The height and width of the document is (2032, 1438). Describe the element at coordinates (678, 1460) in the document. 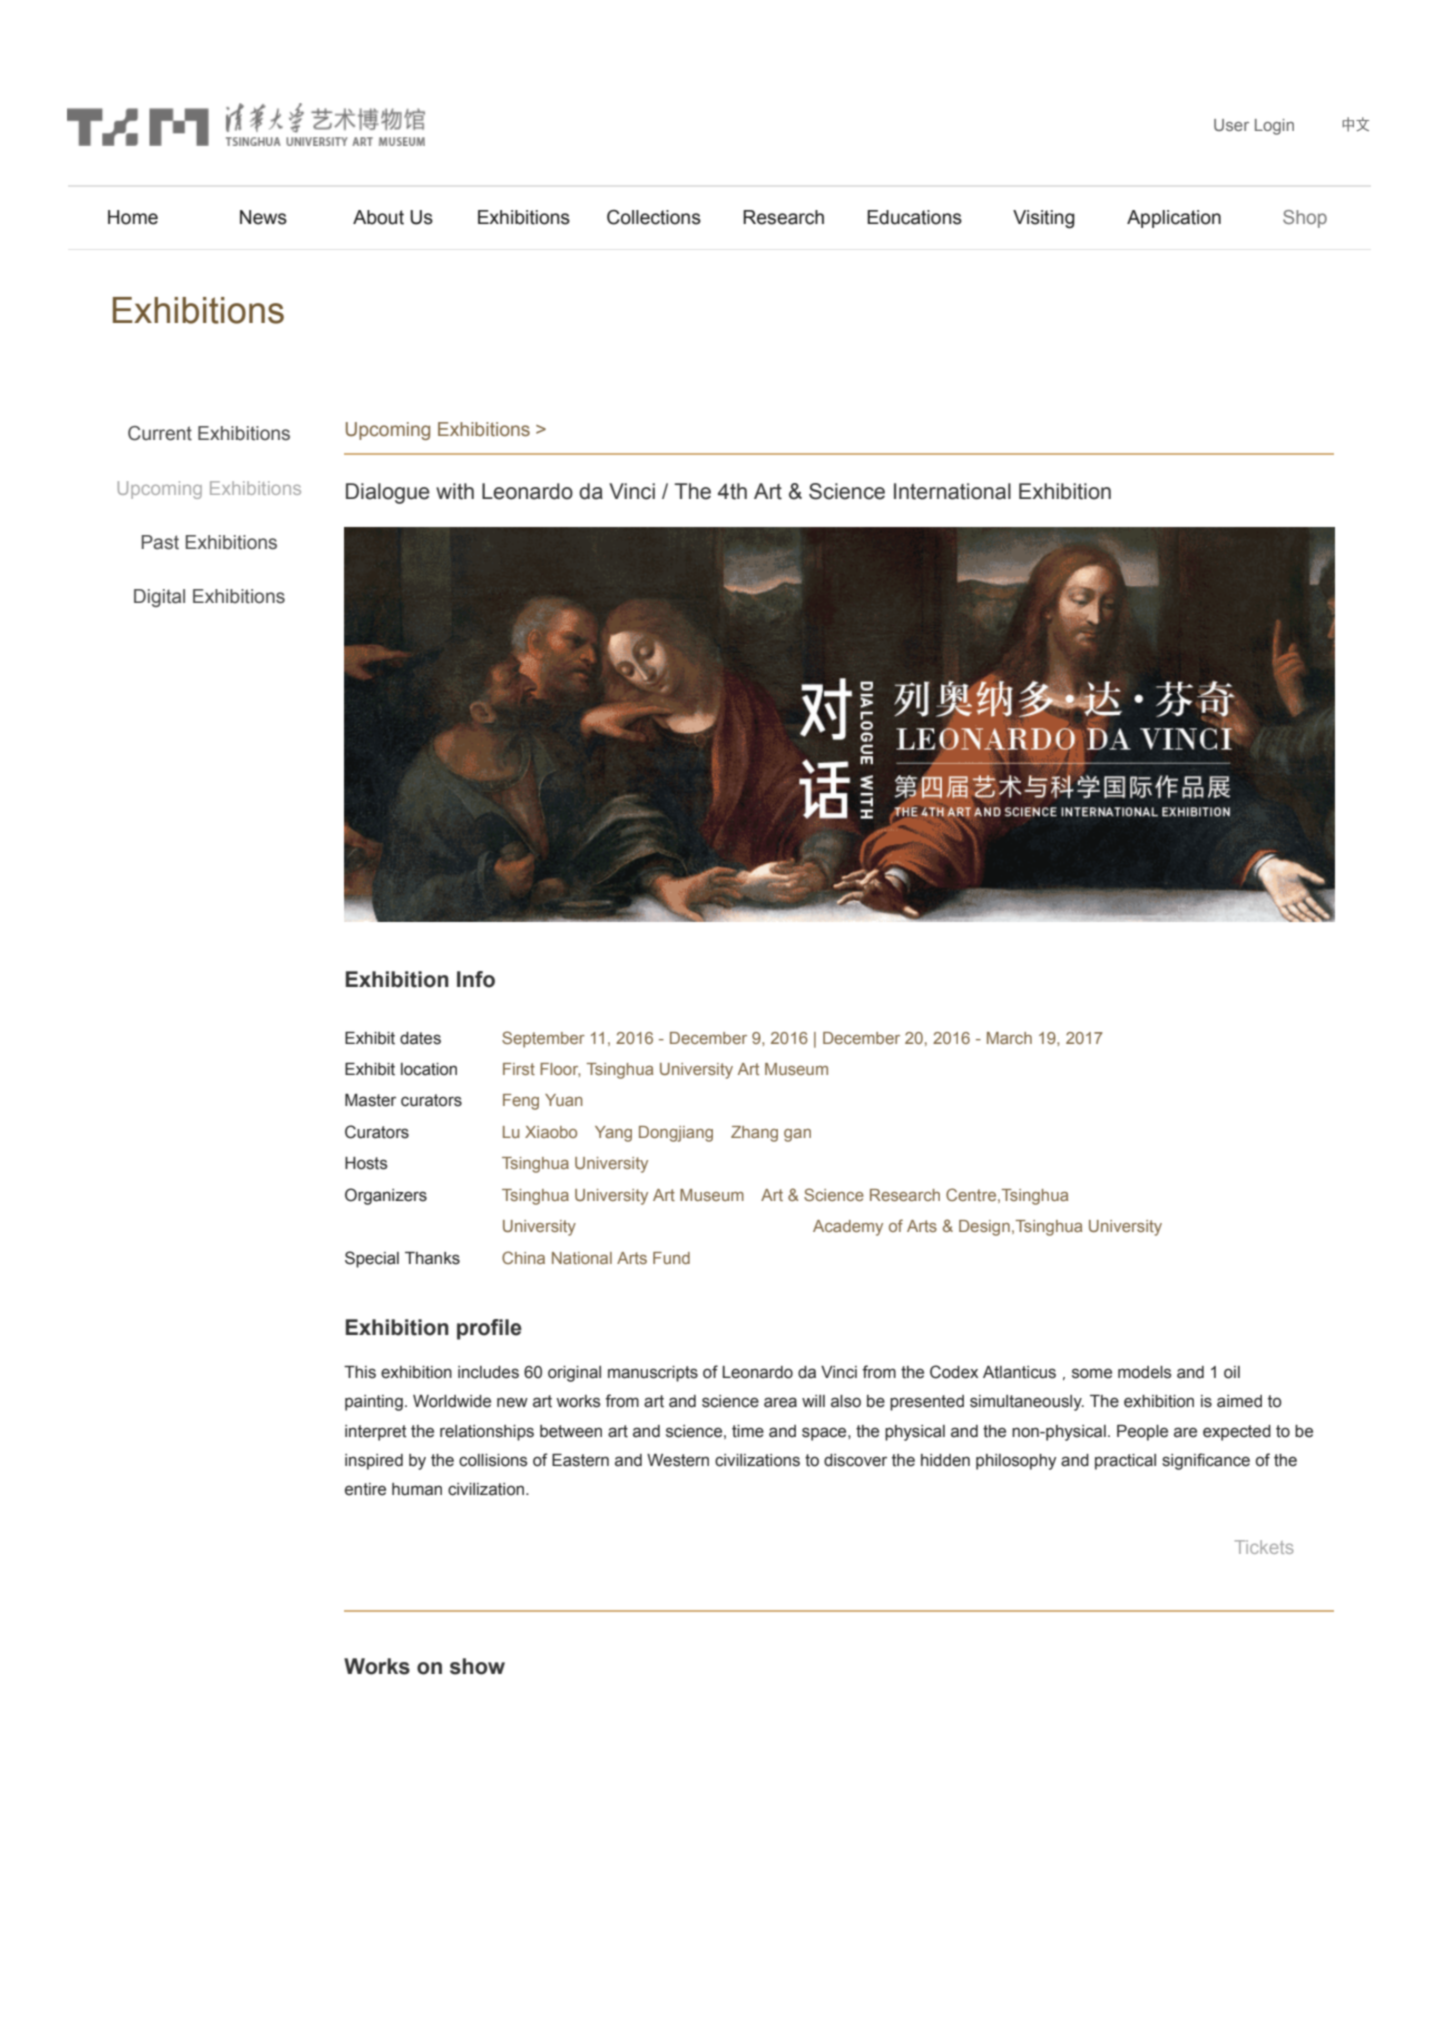

I see `Western` at that location.
